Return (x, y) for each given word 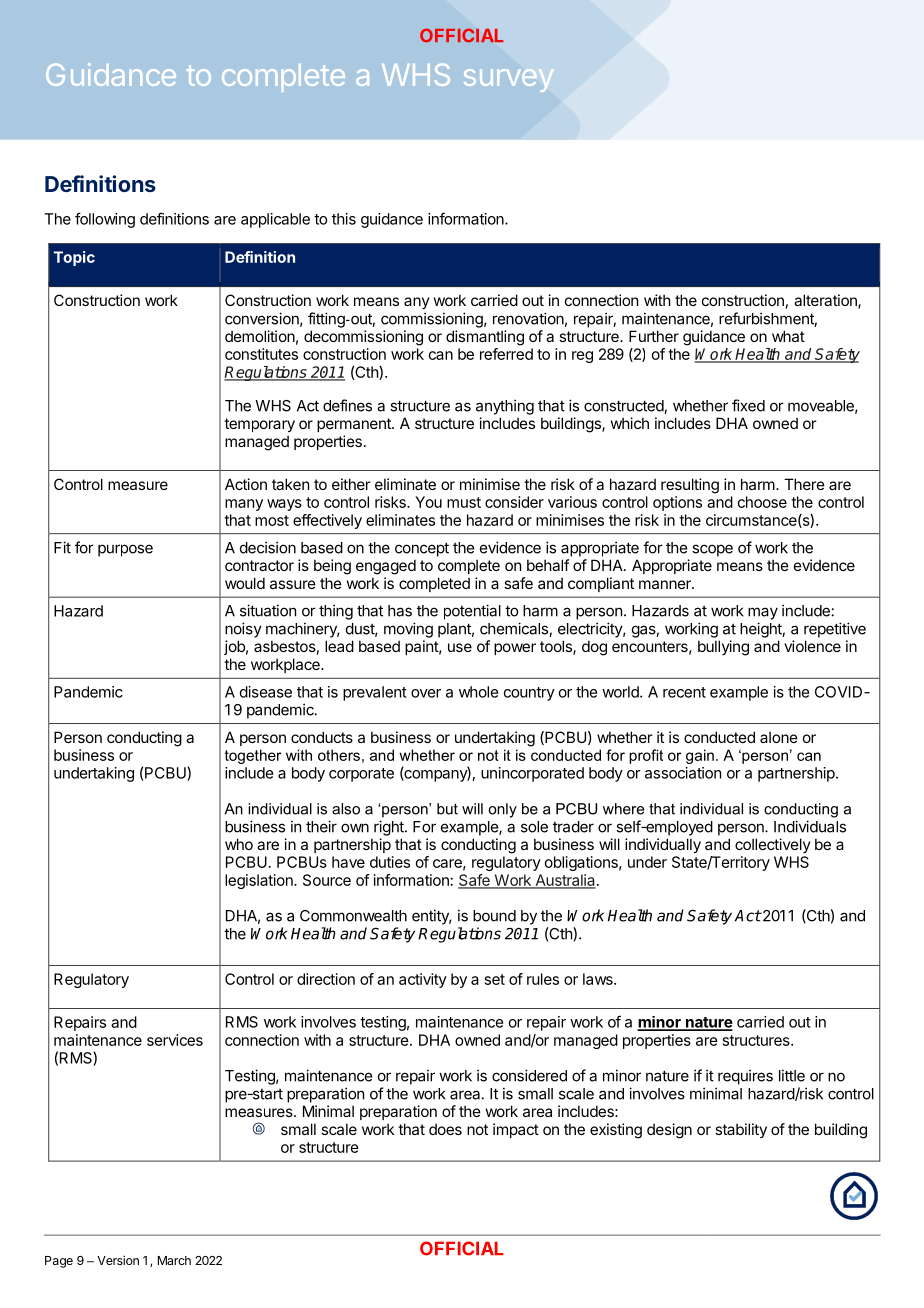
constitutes (261, 354)
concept (422, 549)
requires (745, 1077)
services (175, 1040)
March (174, 1260)
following (105, 220)
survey (509, 80)
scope (712, 550)
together (253, 756)
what (788, 336)
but (447, 809)
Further (654, 336)
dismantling (485, 338)
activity (423, 980)
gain (700, 756)
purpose (125, 550)
